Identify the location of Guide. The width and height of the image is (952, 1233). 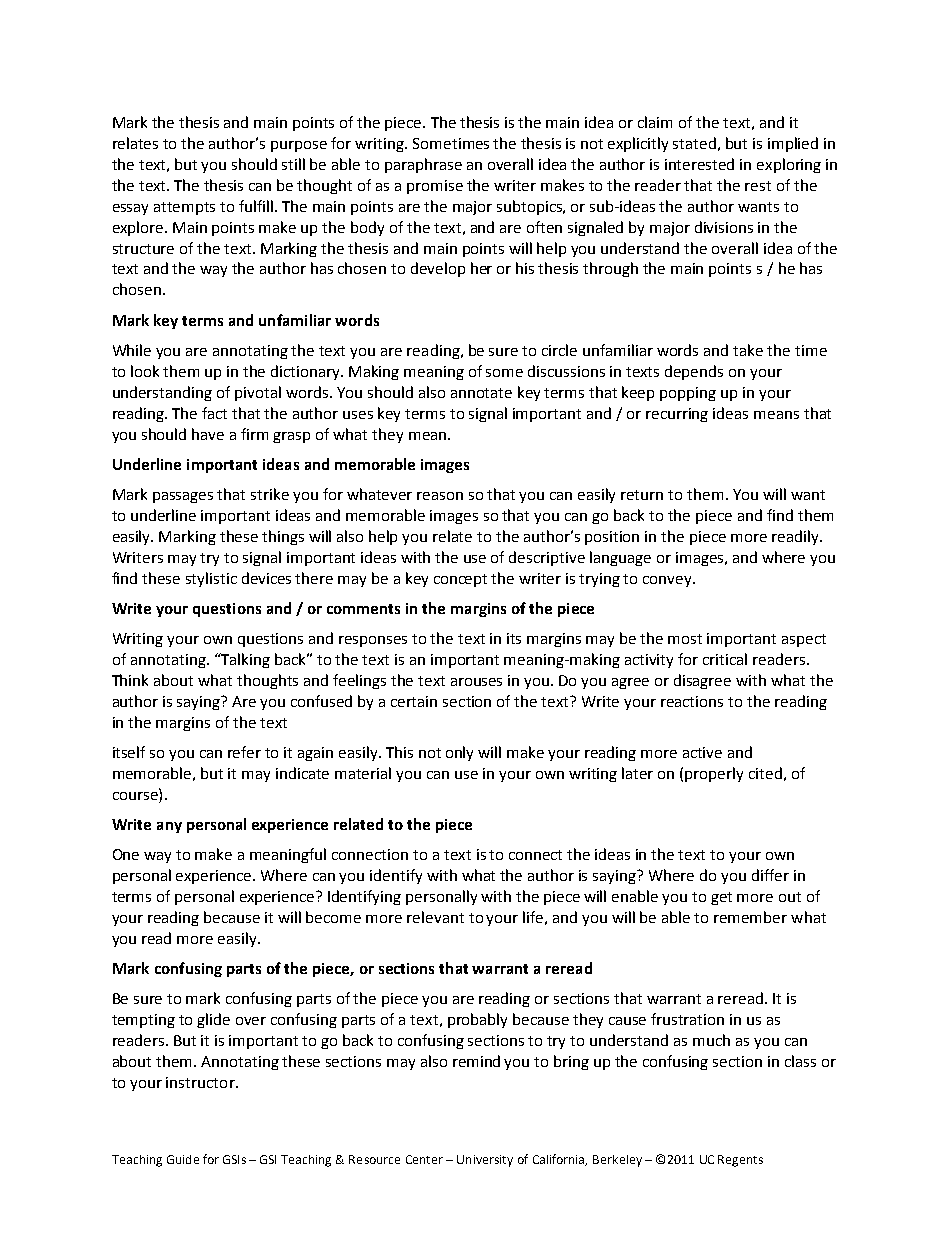
(183, 1159).
